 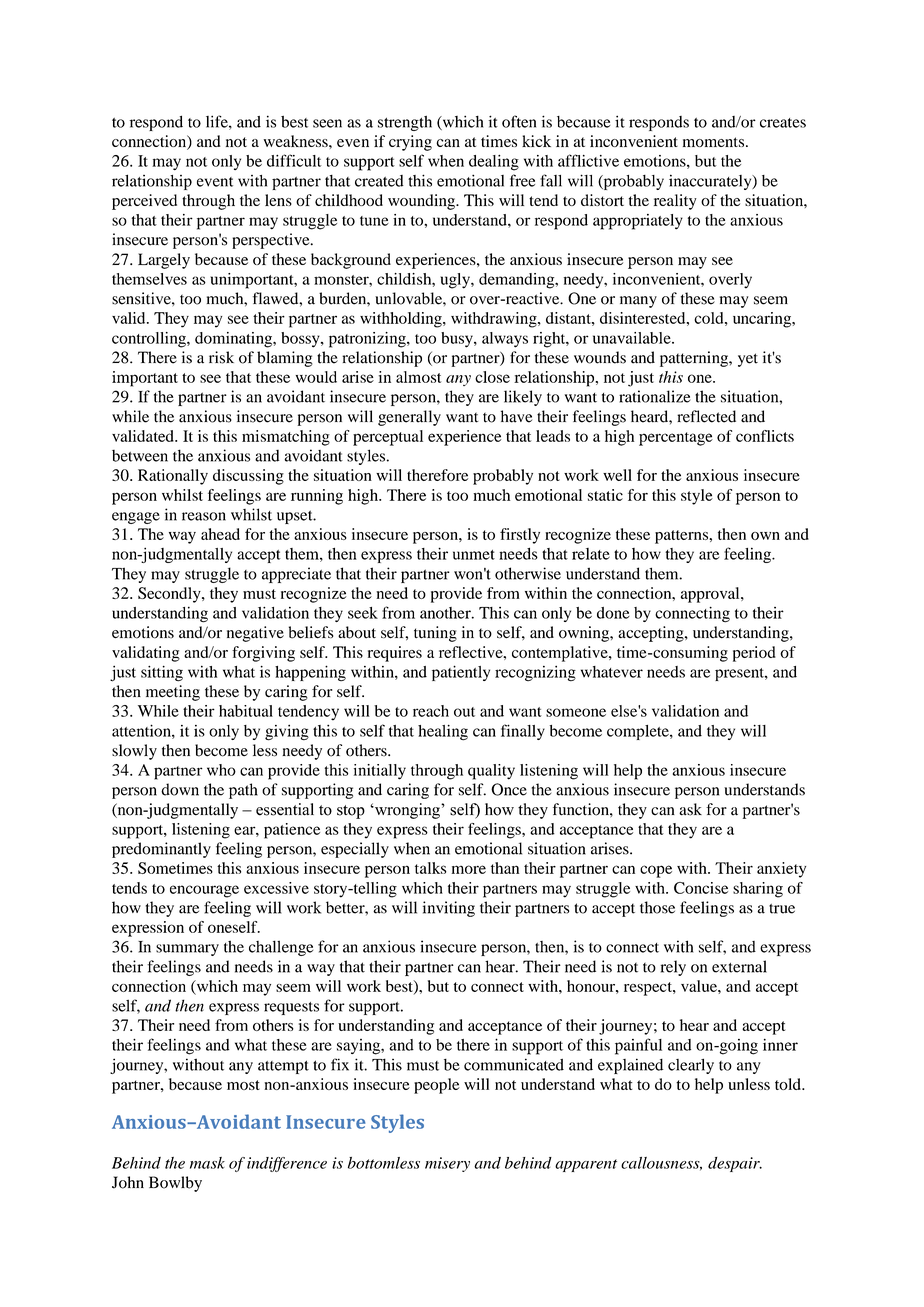 I want to click on period, so click(x=754, y=654).
